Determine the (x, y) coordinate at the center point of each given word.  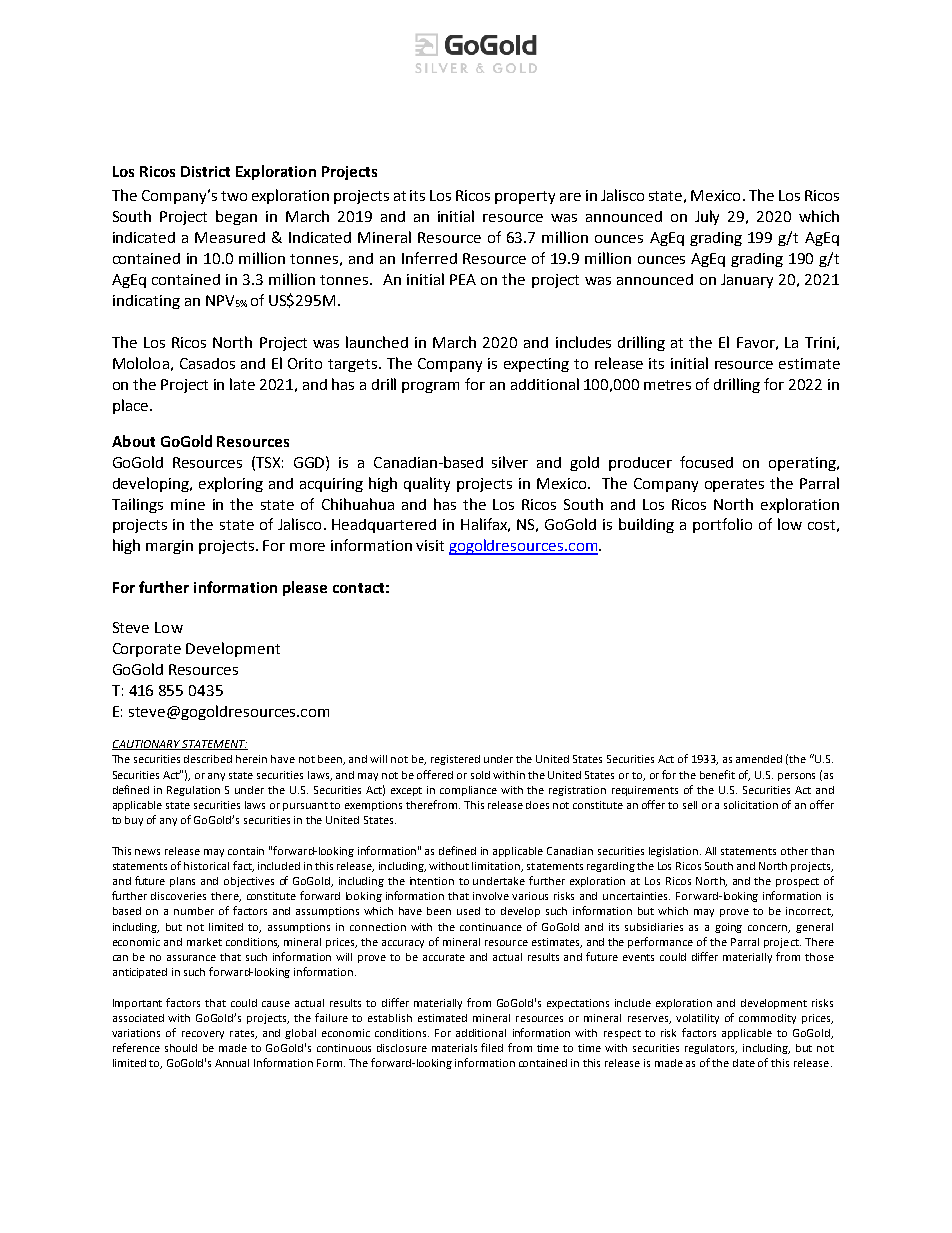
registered (455, 760)
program (430, 387)
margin (169, 547)
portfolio (722, 525)
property (525, 197)
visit (430, 545)
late (242, 384)
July (707, 217)
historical (206, 866)
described (208, 759)
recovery (203, 1035)
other (794, 851)
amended (759, 759)
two (234, 196)
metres (667, 385)
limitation (497, 867)
